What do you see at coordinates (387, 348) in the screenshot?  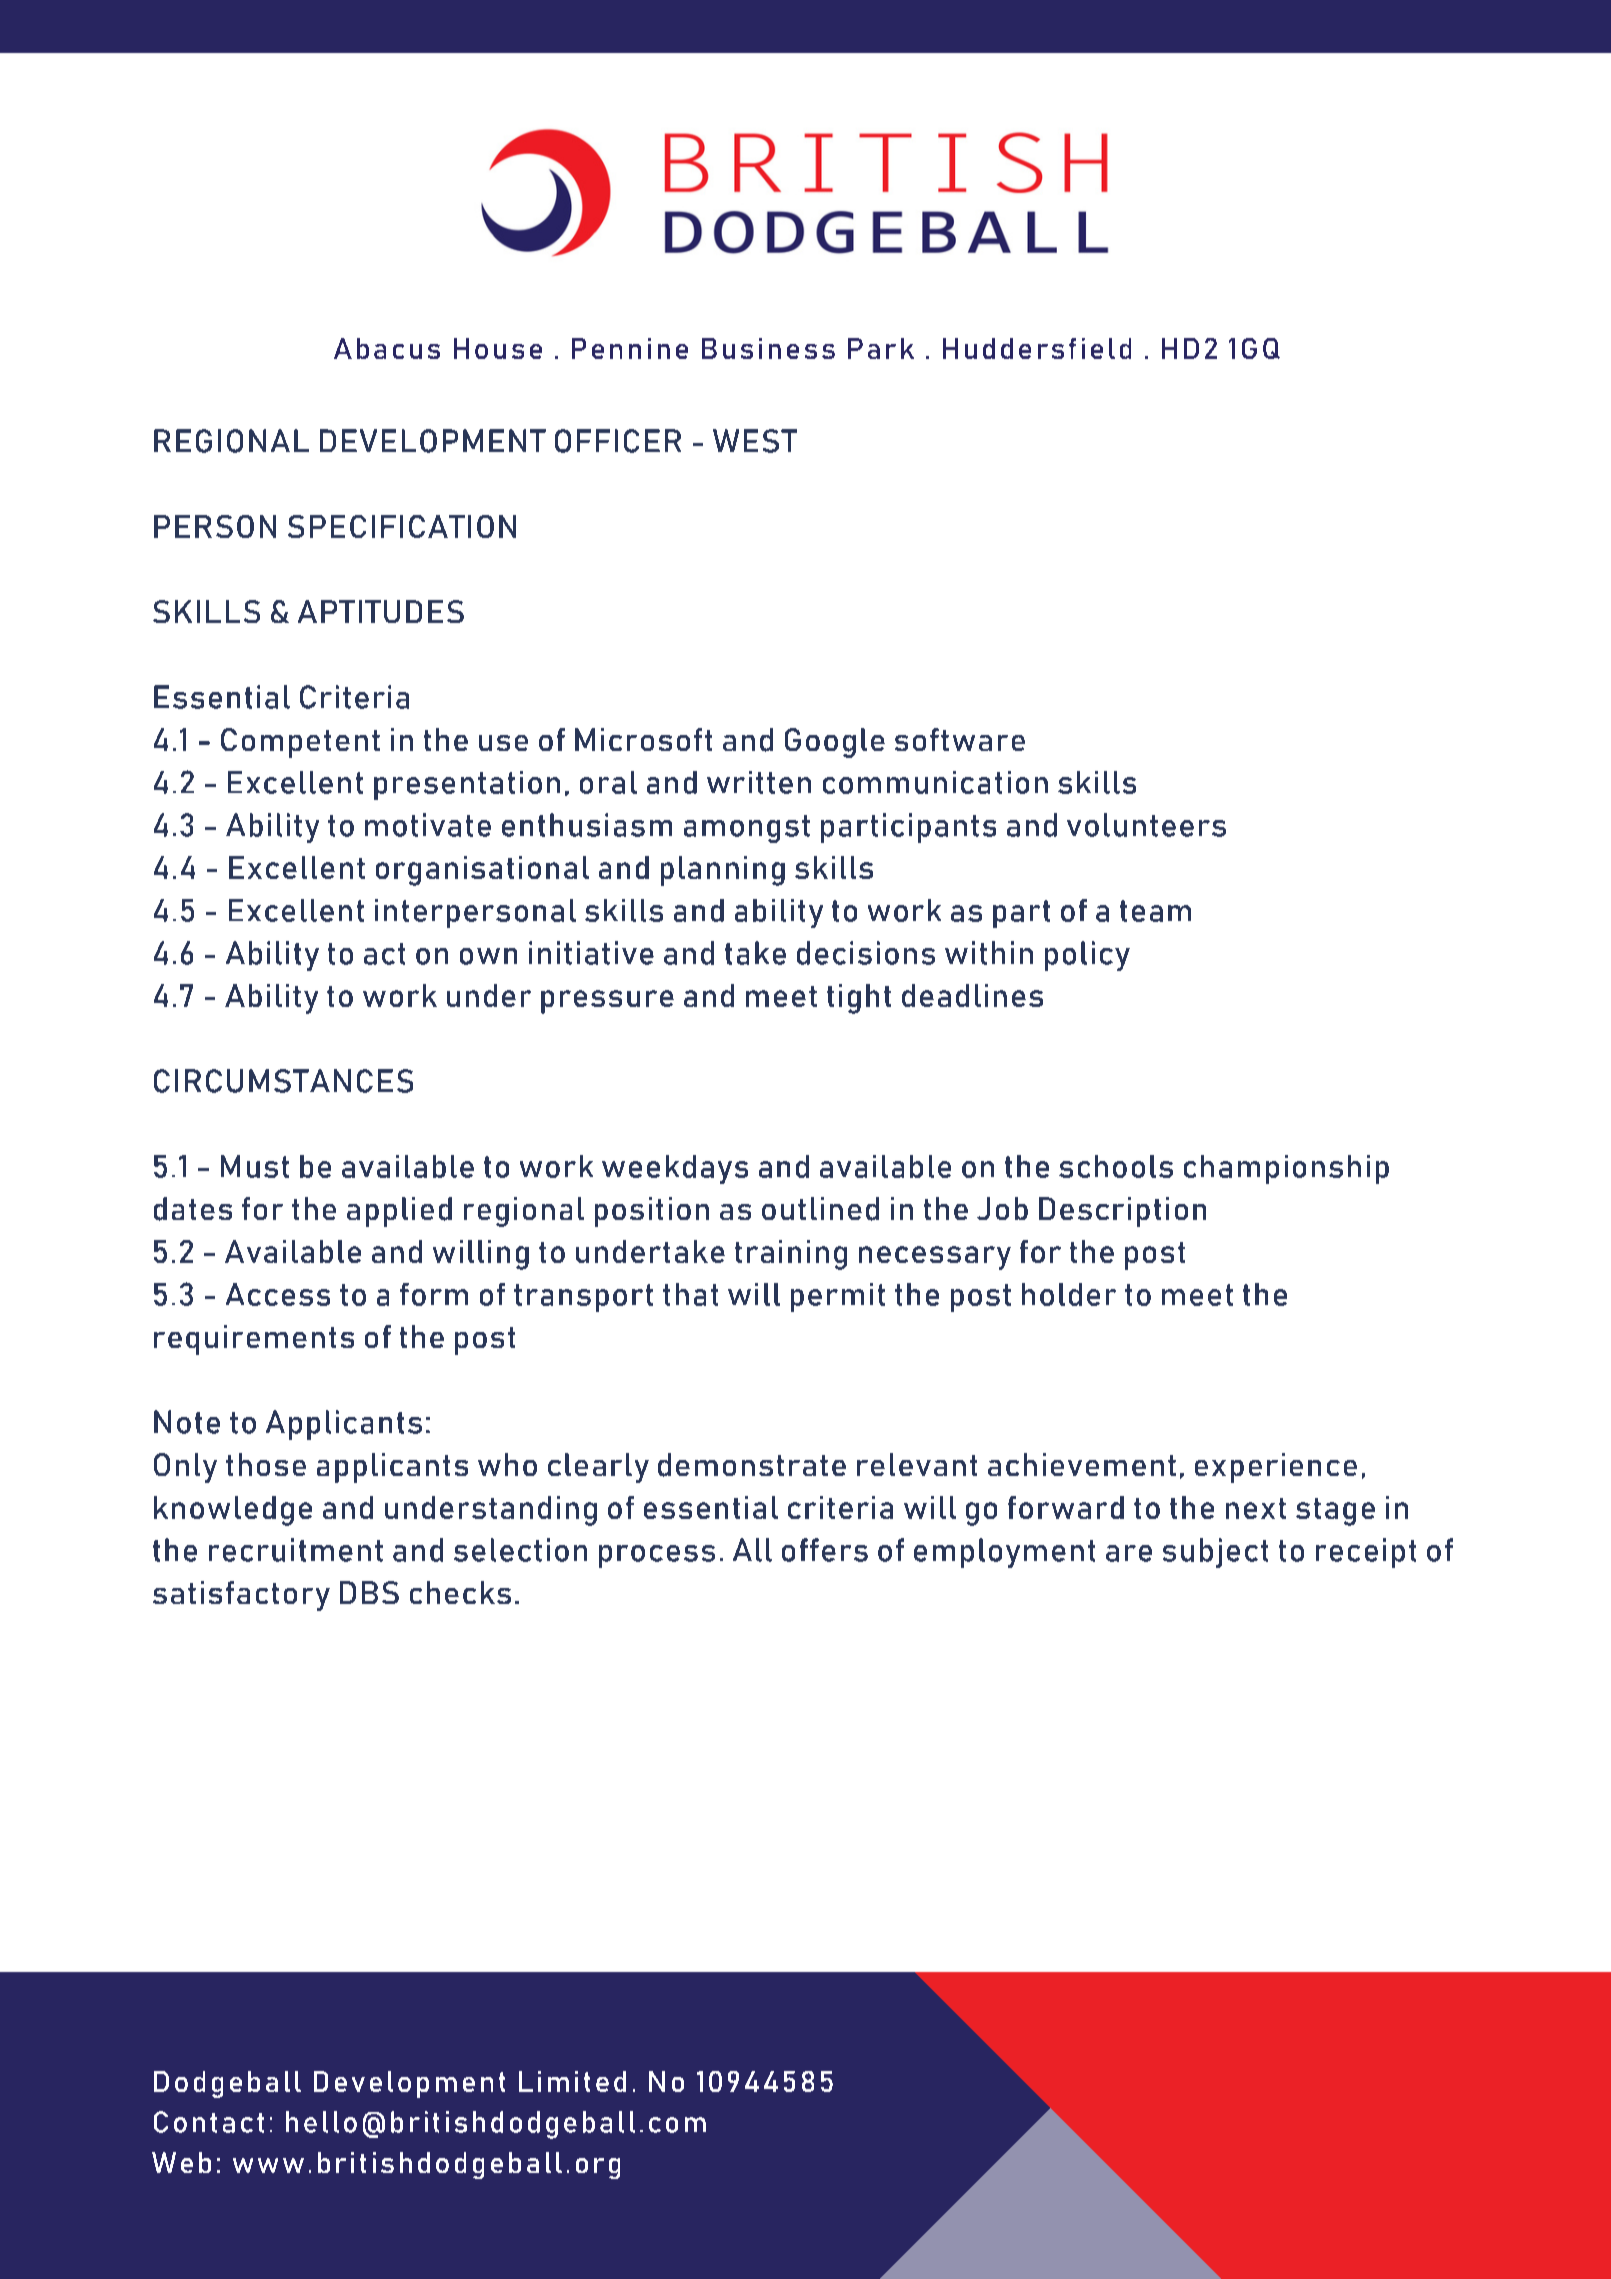 I see `Abacus` at bounding box center [387, 348].
